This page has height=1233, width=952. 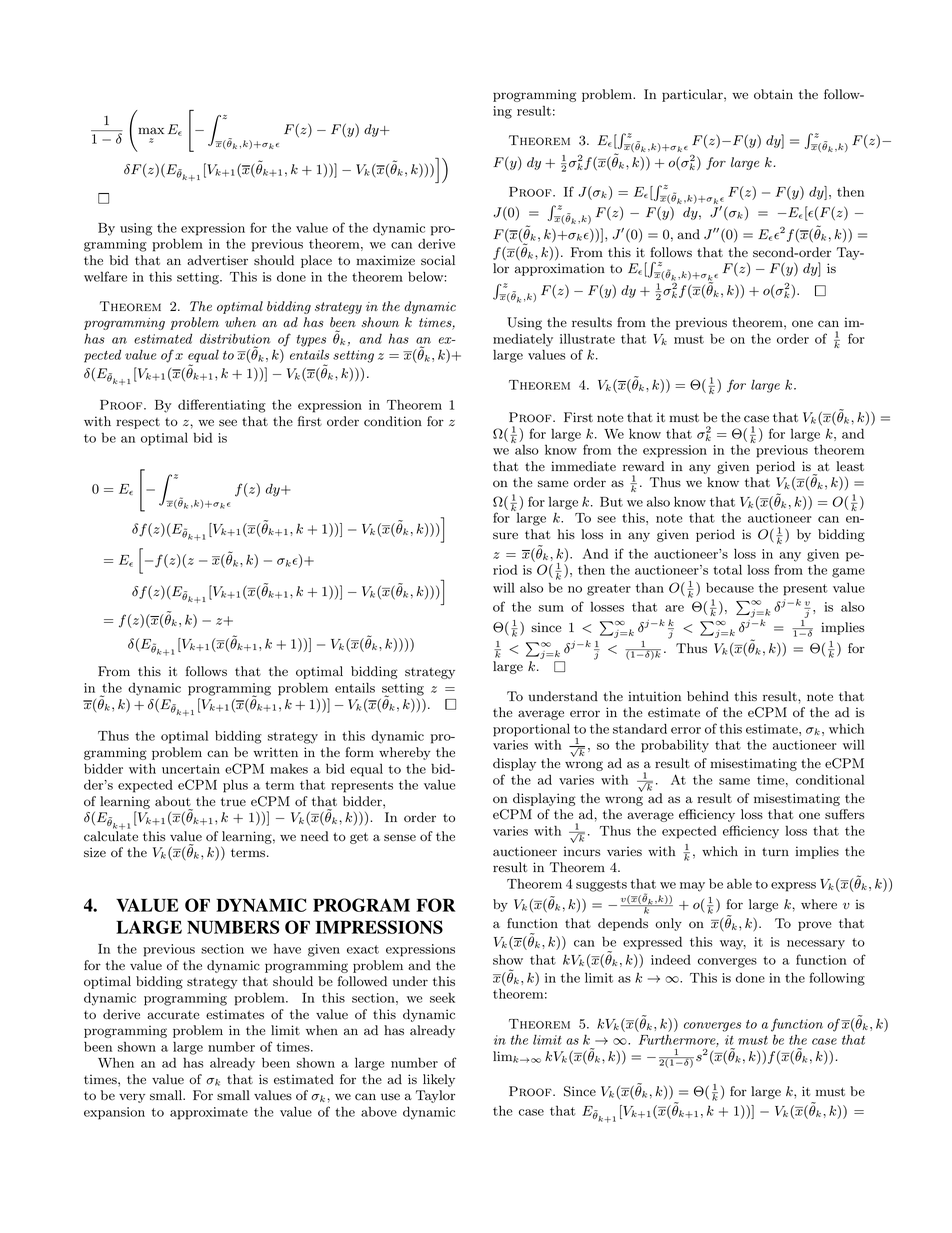 I want to click on because, so click(x=730, y=588).
